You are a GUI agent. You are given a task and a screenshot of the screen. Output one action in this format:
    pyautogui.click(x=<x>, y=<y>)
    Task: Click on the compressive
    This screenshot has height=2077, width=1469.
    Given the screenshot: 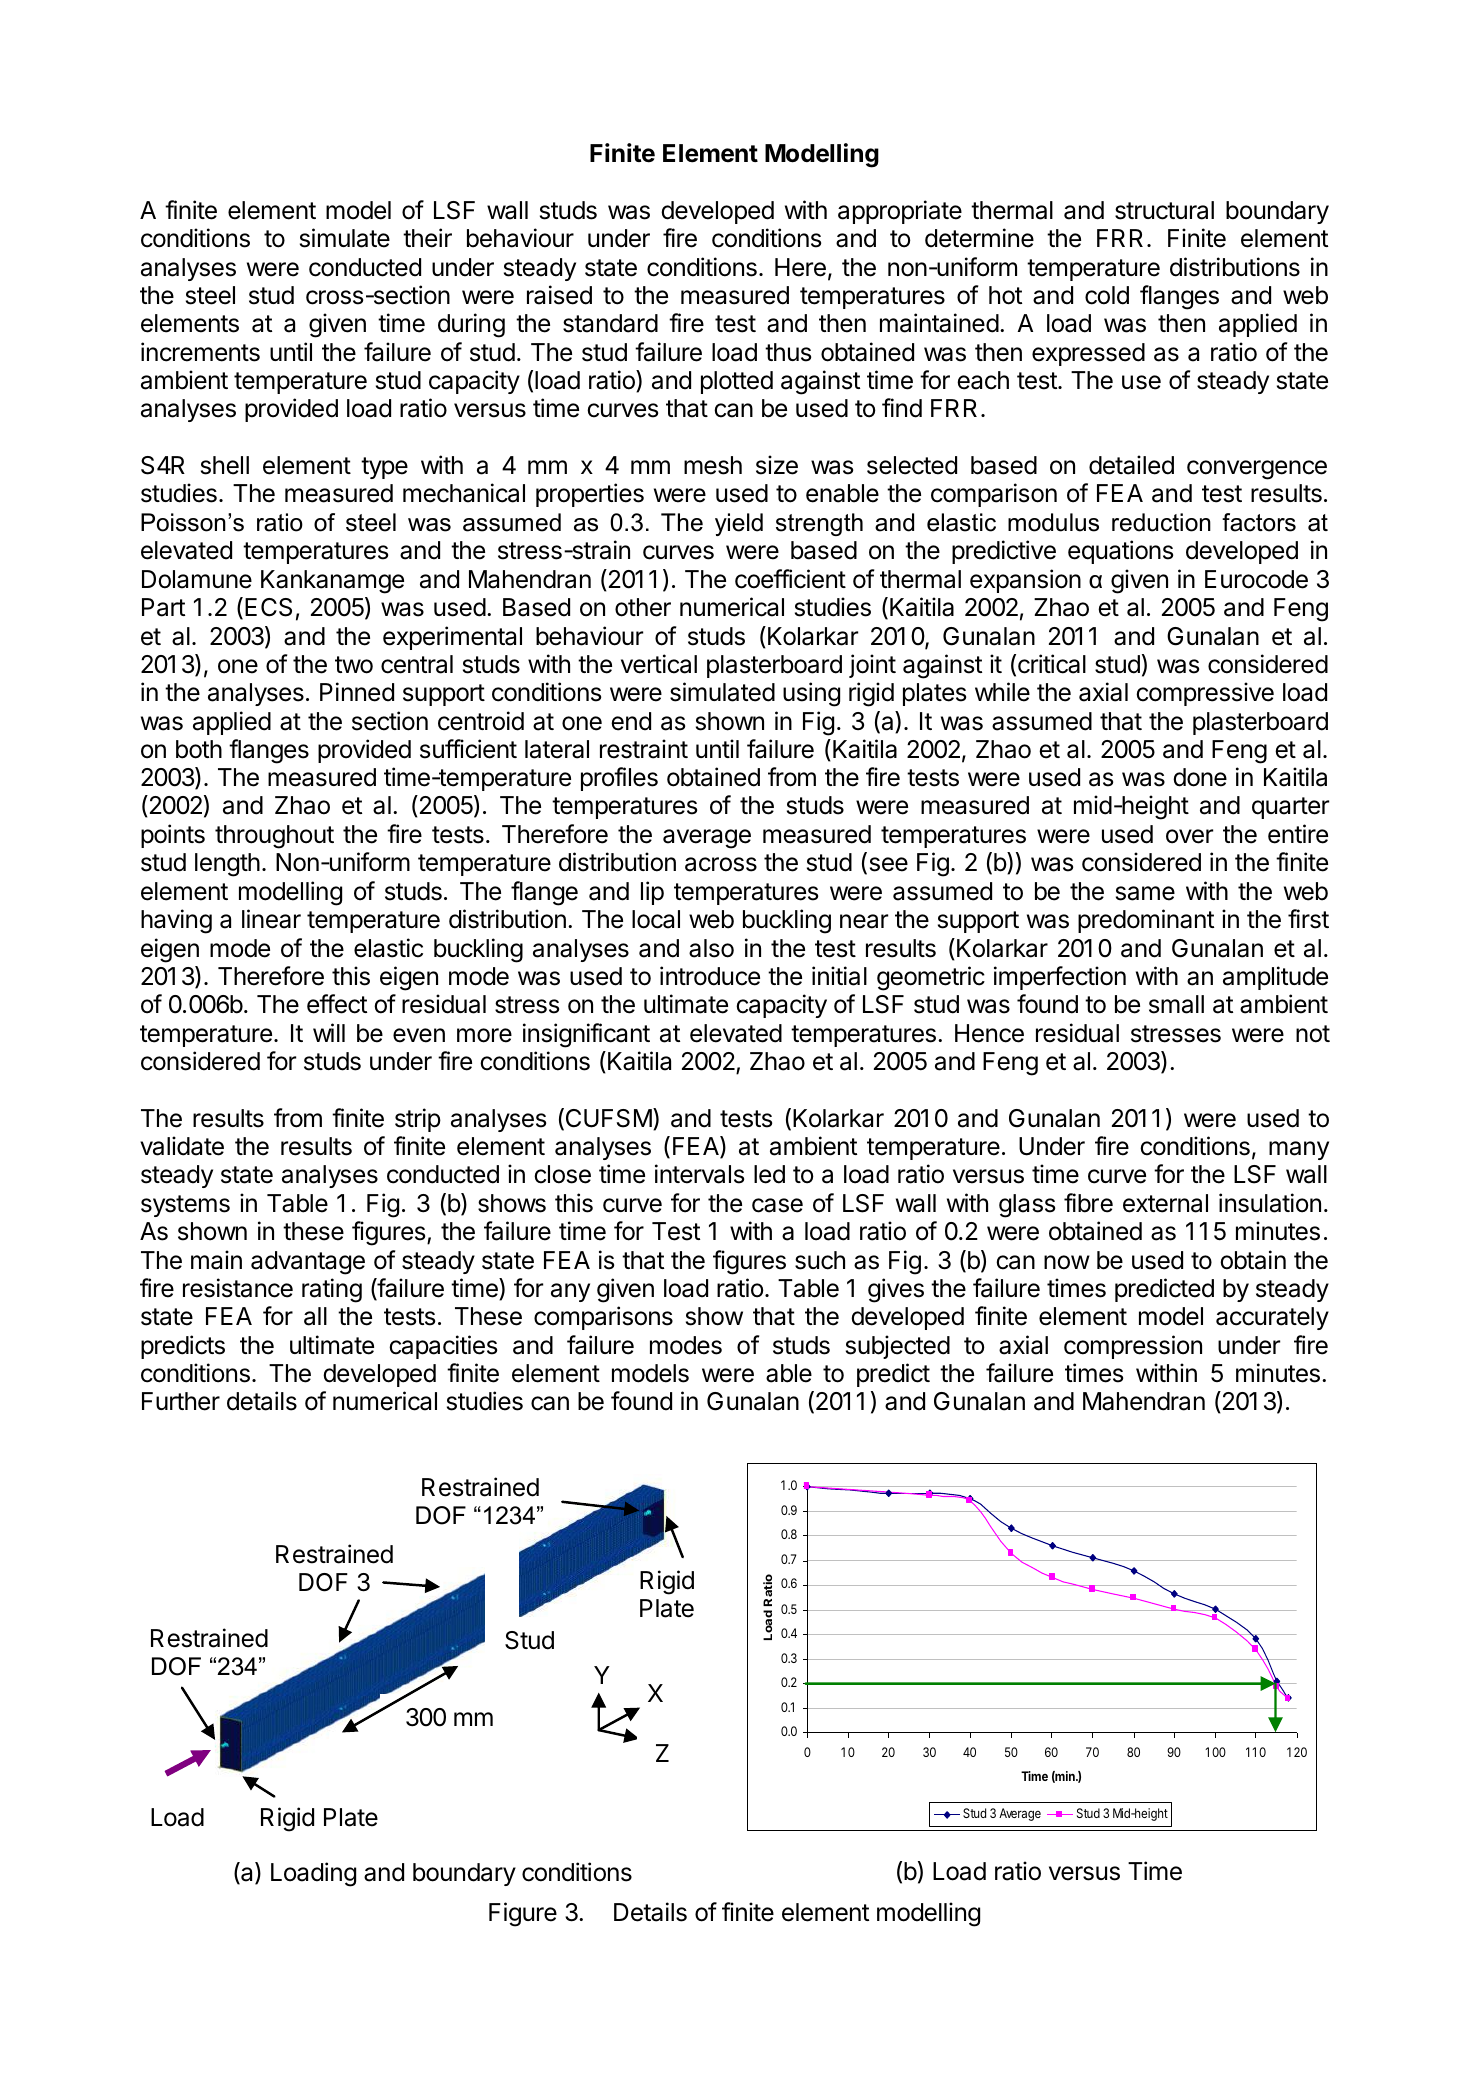 What is the action you would take?
    pyautogui.click(x=1205, y=694)
